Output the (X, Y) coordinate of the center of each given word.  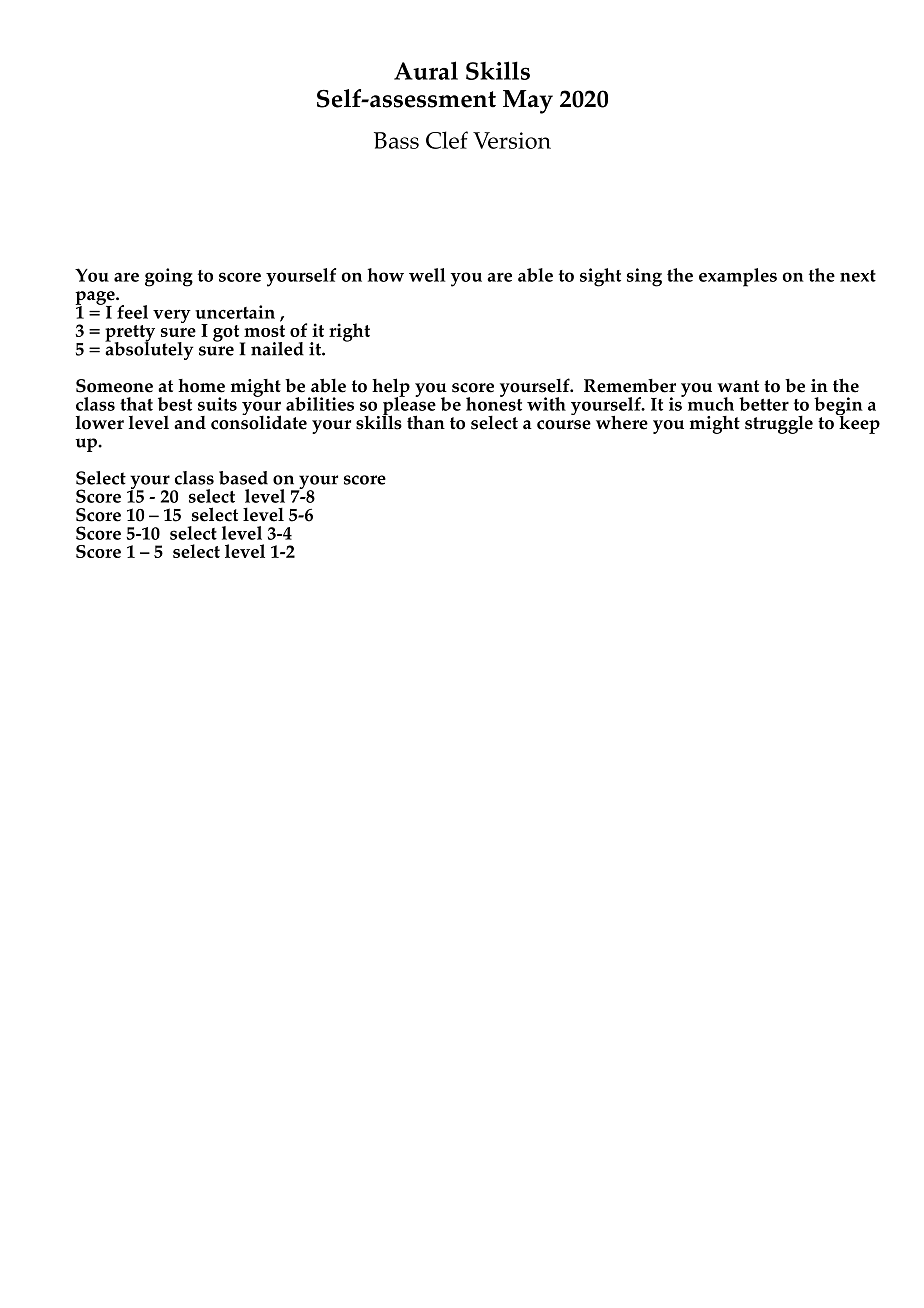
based (243, 478)
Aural (426, 70)
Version (512, 140)
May (528, 102)
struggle (779, 424)
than (426, 422)
